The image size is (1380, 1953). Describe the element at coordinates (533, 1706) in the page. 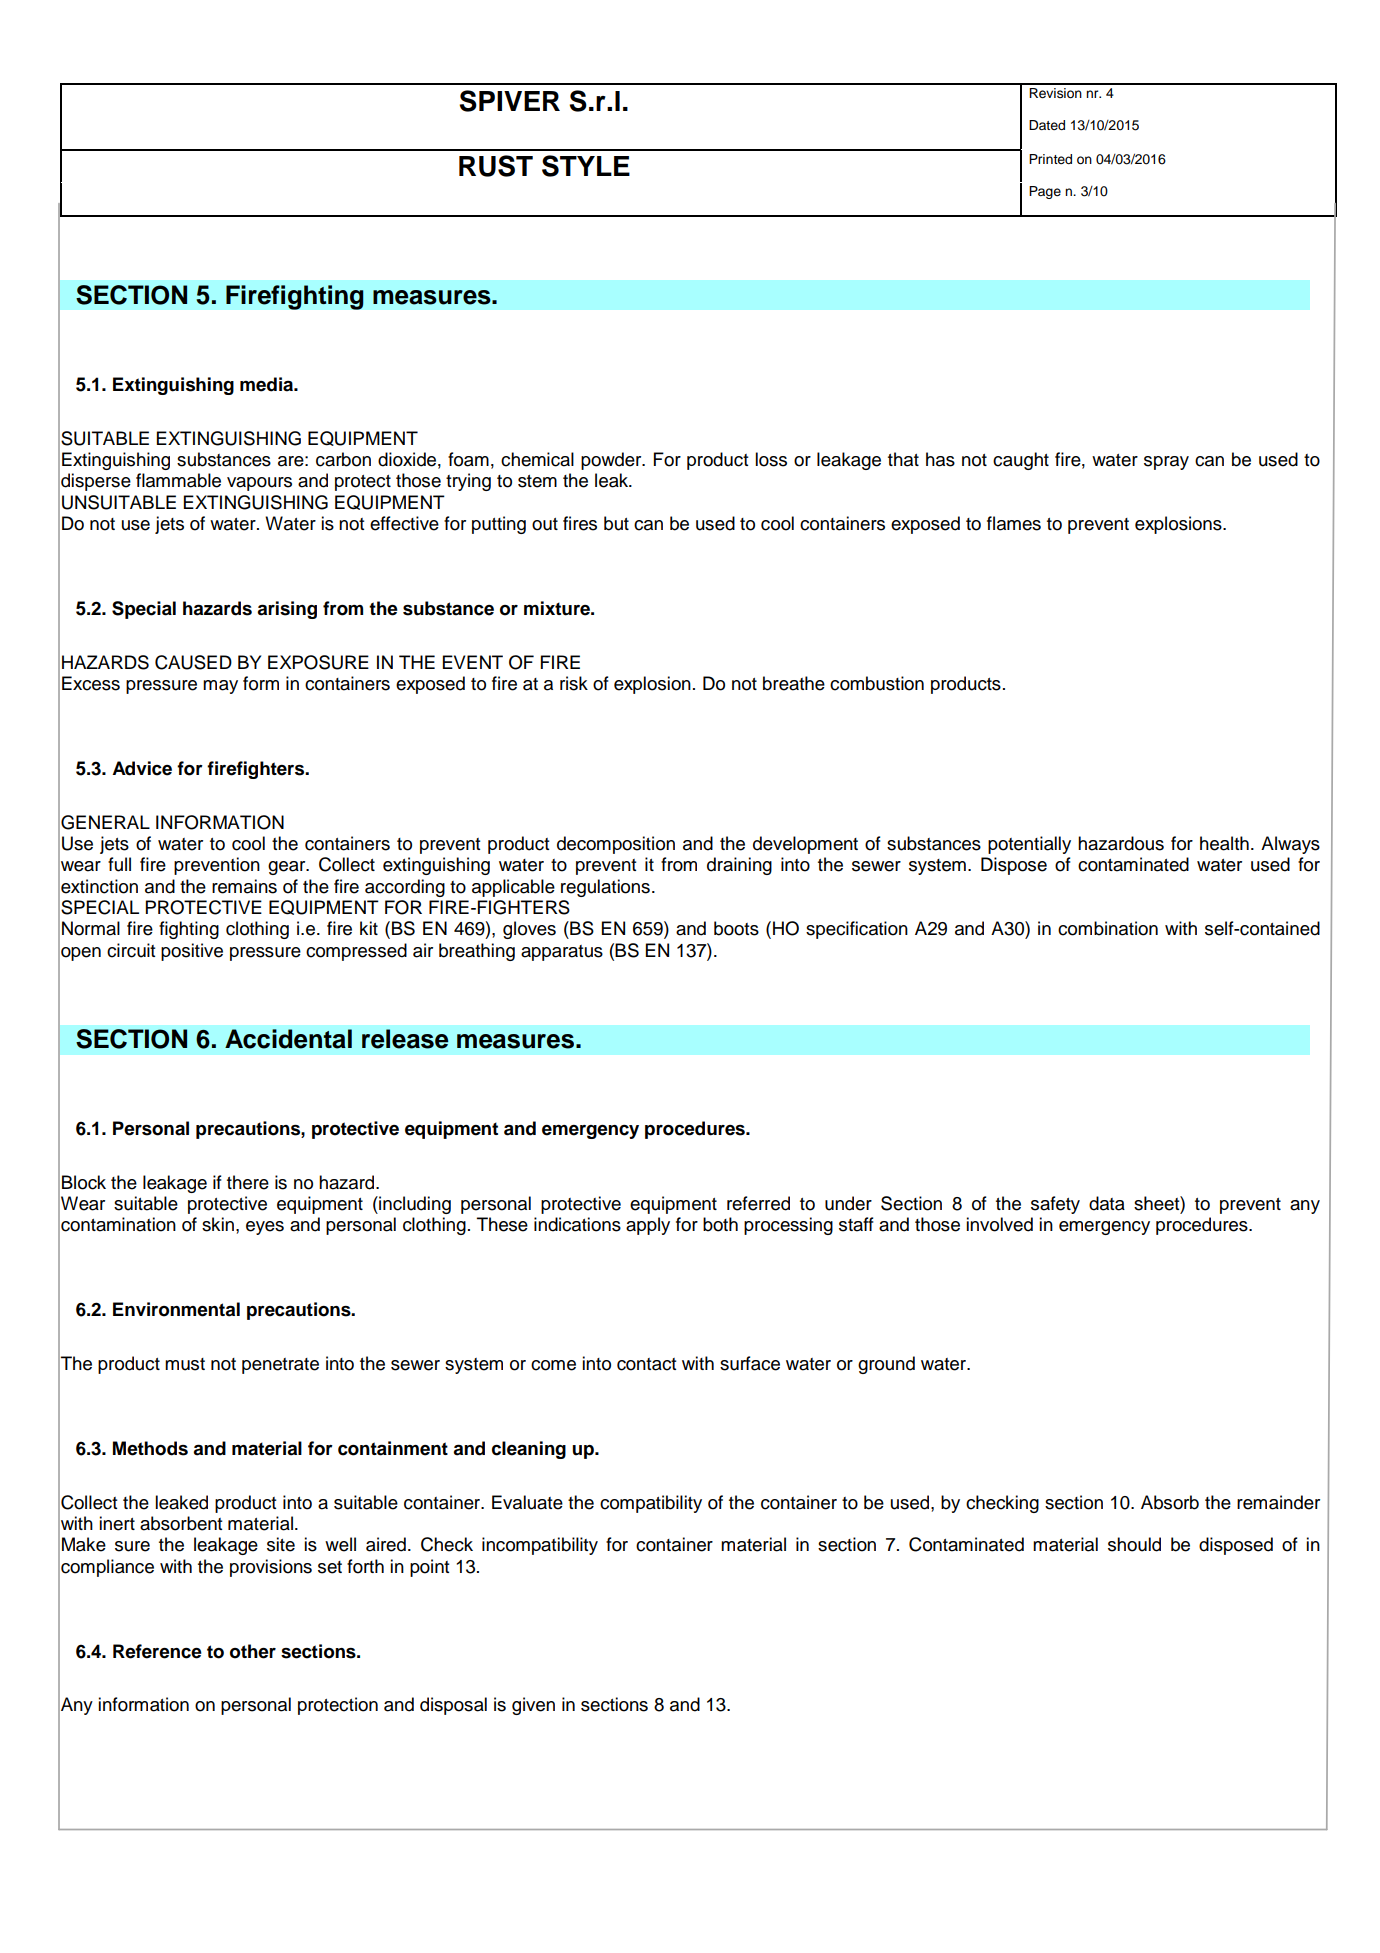

I see `given` at that location.
